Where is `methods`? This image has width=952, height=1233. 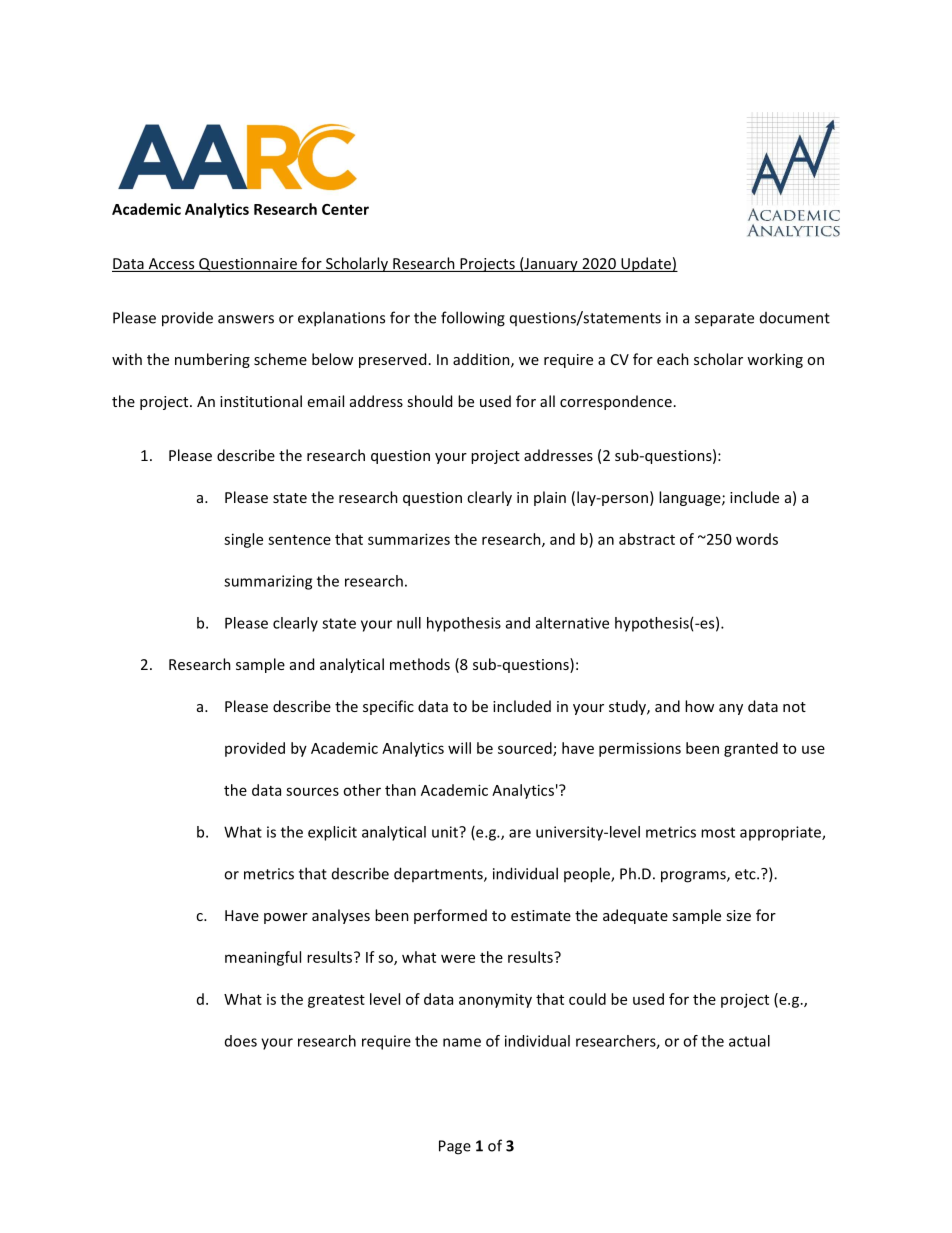 methods is located at coordinates (420, 664).
